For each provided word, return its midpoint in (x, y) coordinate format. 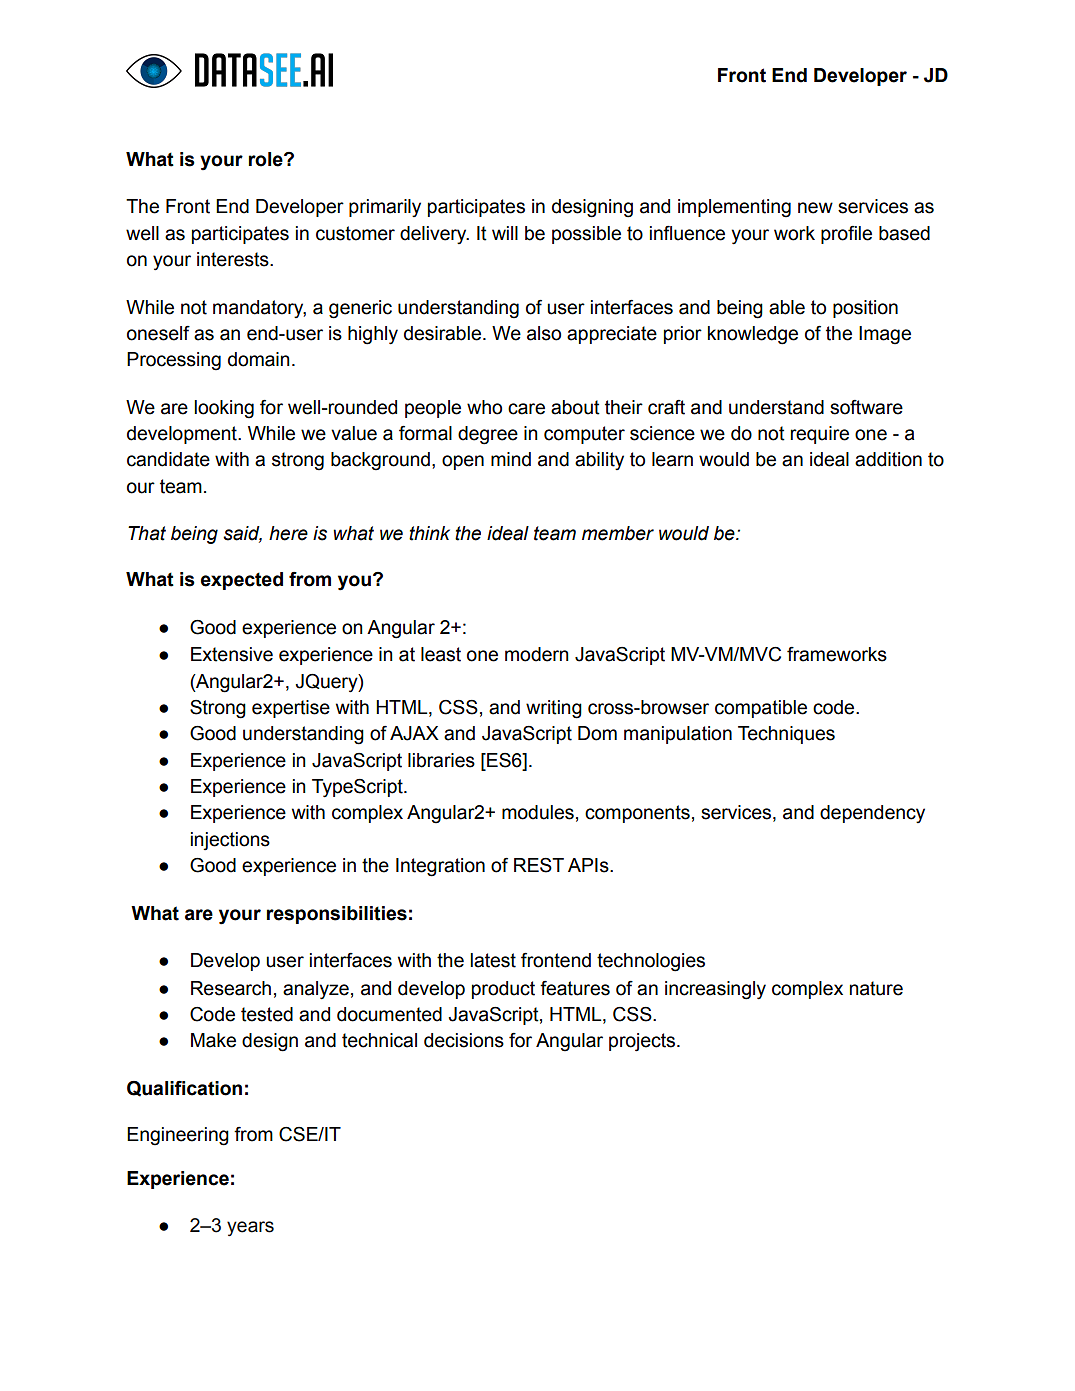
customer (355, 233)
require (819, 435)
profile (846, 235)
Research (231, 988)
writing (554, 709)
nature (876, 988)
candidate (168, 459)
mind (511, 459)
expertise (291, 709)
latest (493, 960)
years (250, 1228)
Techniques (786, 735)
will (505, 233)
